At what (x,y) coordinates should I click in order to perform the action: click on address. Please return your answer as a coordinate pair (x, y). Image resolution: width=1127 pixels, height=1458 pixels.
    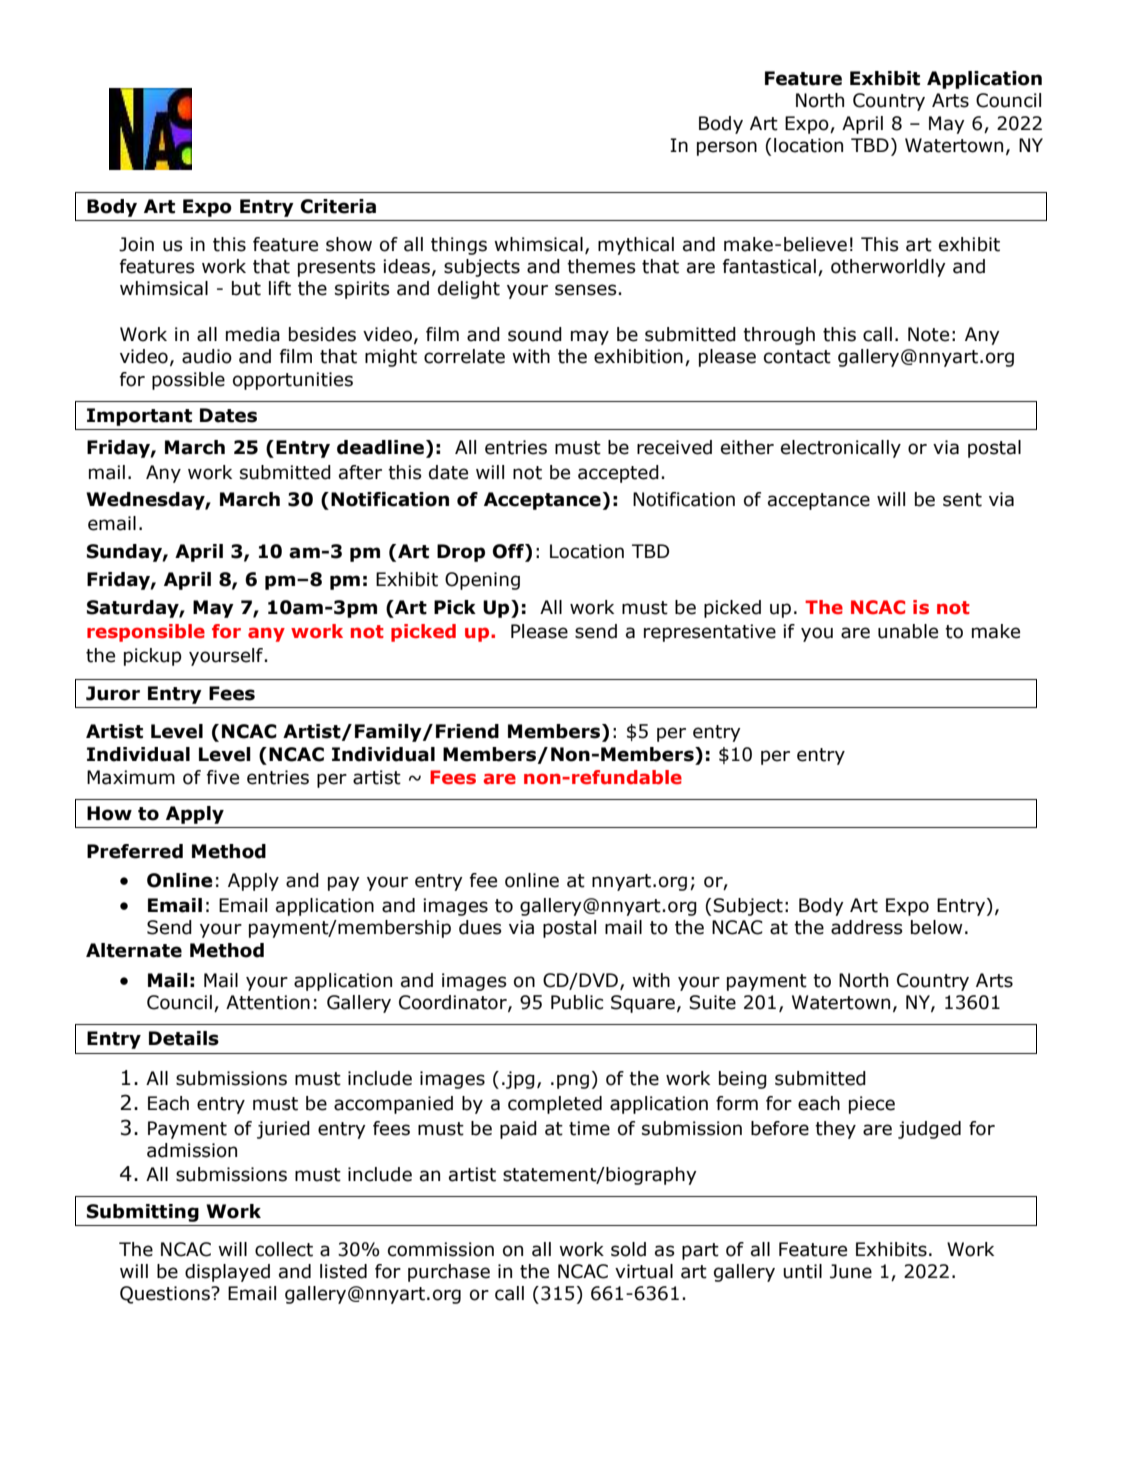
    Looking at the image, I should click on (867, 927).
